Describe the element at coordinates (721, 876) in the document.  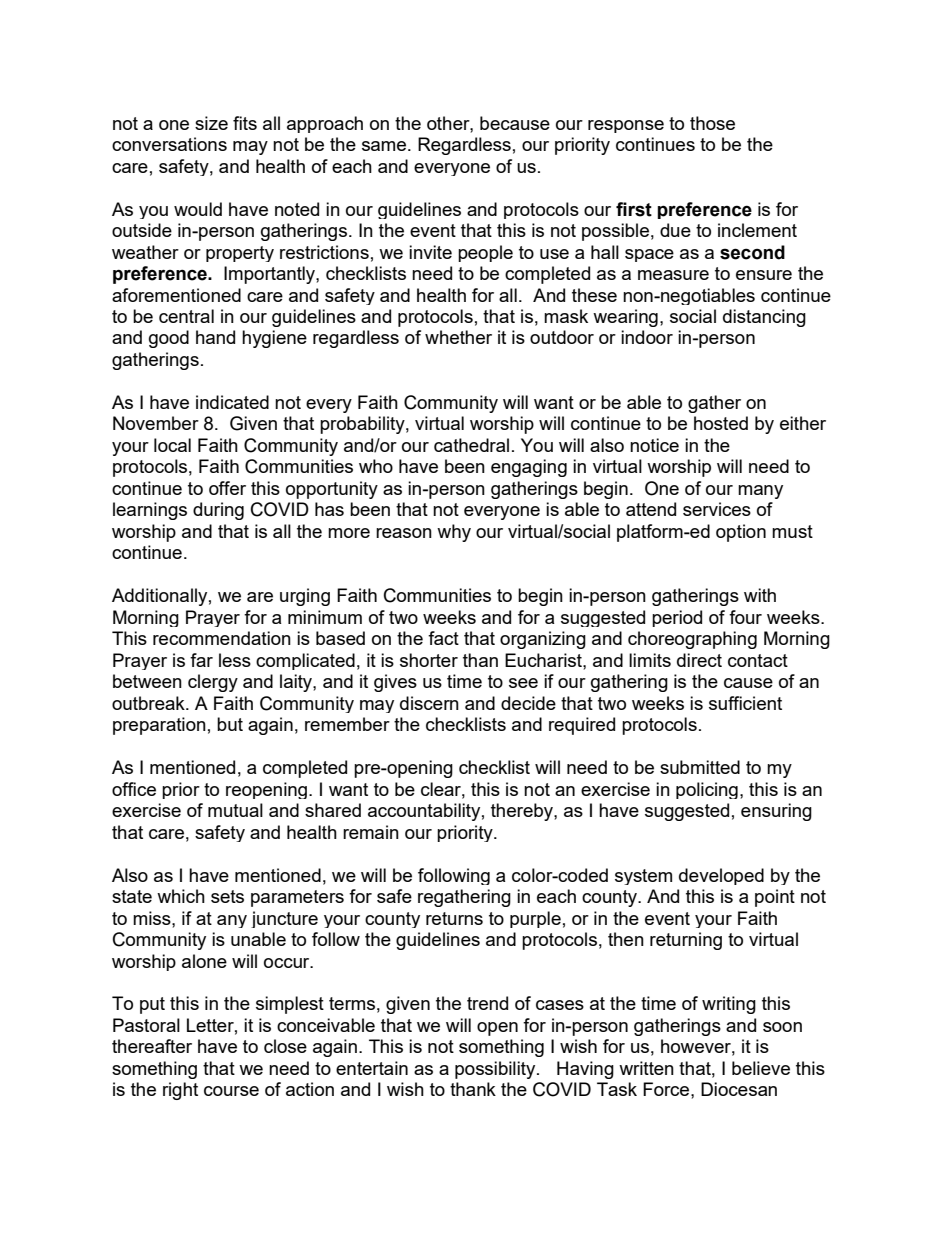
I see `developed` at that location.
